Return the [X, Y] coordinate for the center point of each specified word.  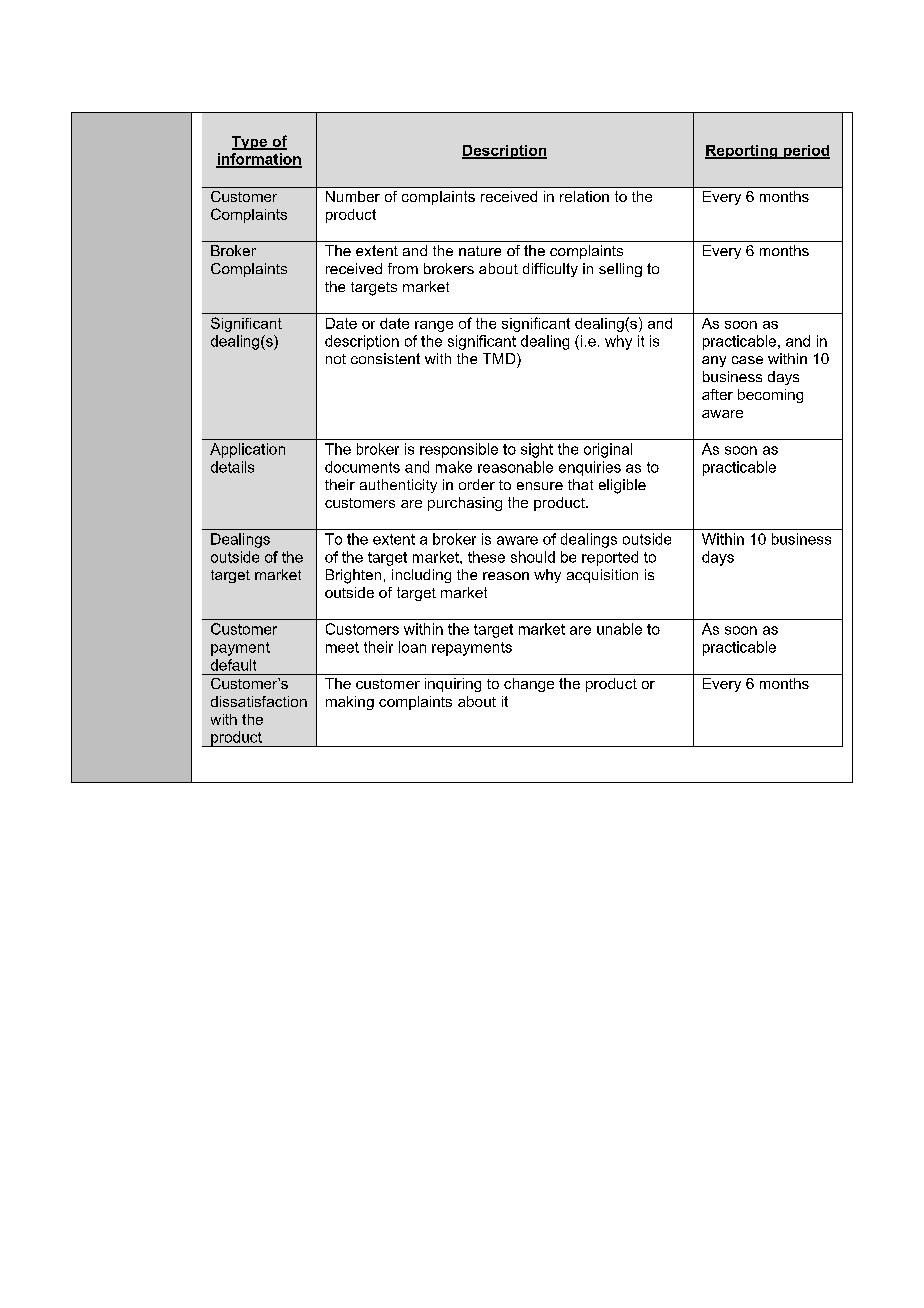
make [454, 467]
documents [362, 467]
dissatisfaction [259, 701]
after [717, 394]
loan [412, 647]
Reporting [742, 152]
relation [584, 196]
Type [251, 143]
